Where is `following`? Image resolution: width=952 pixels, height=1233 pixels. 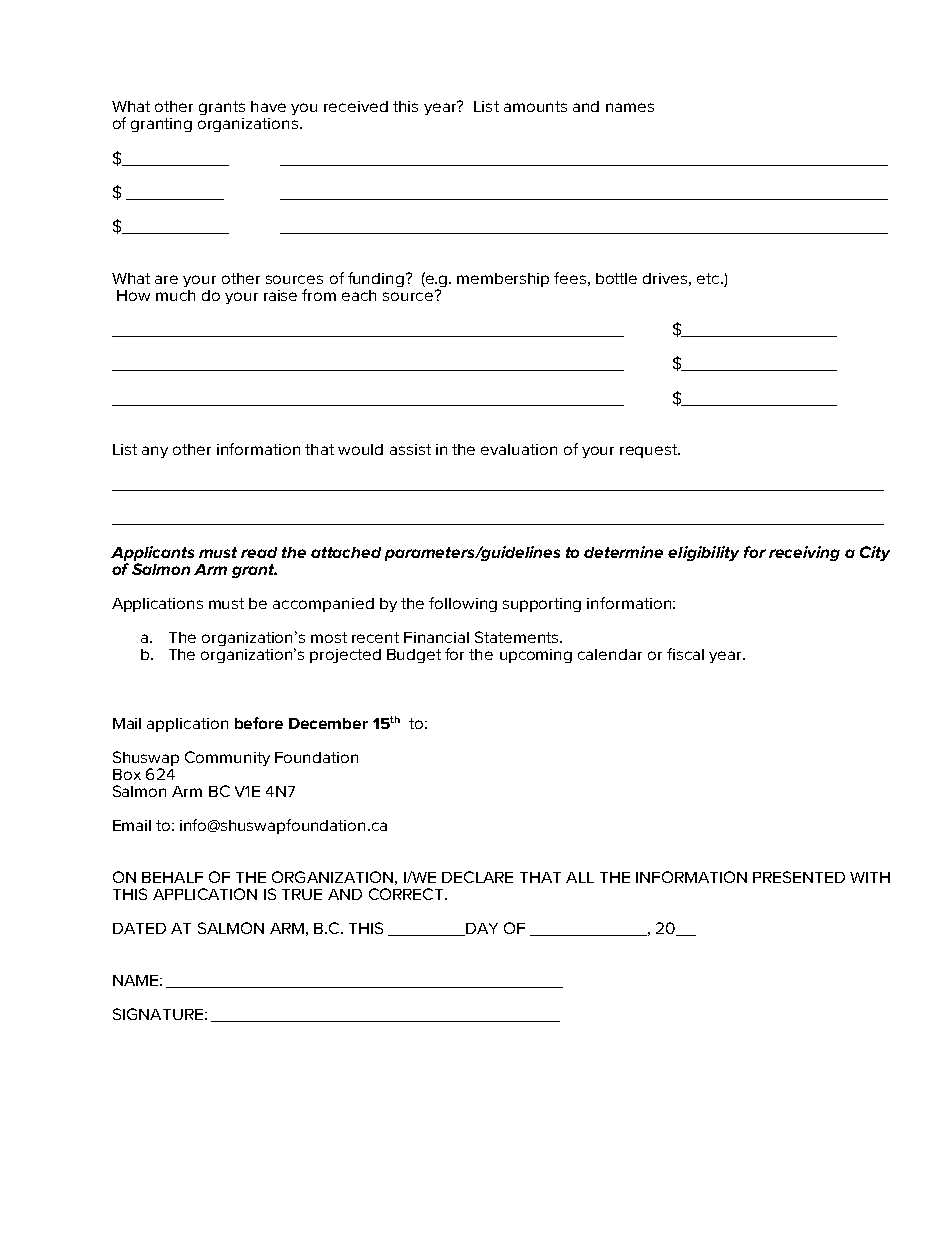 following is located at coordinates (463, 604).
